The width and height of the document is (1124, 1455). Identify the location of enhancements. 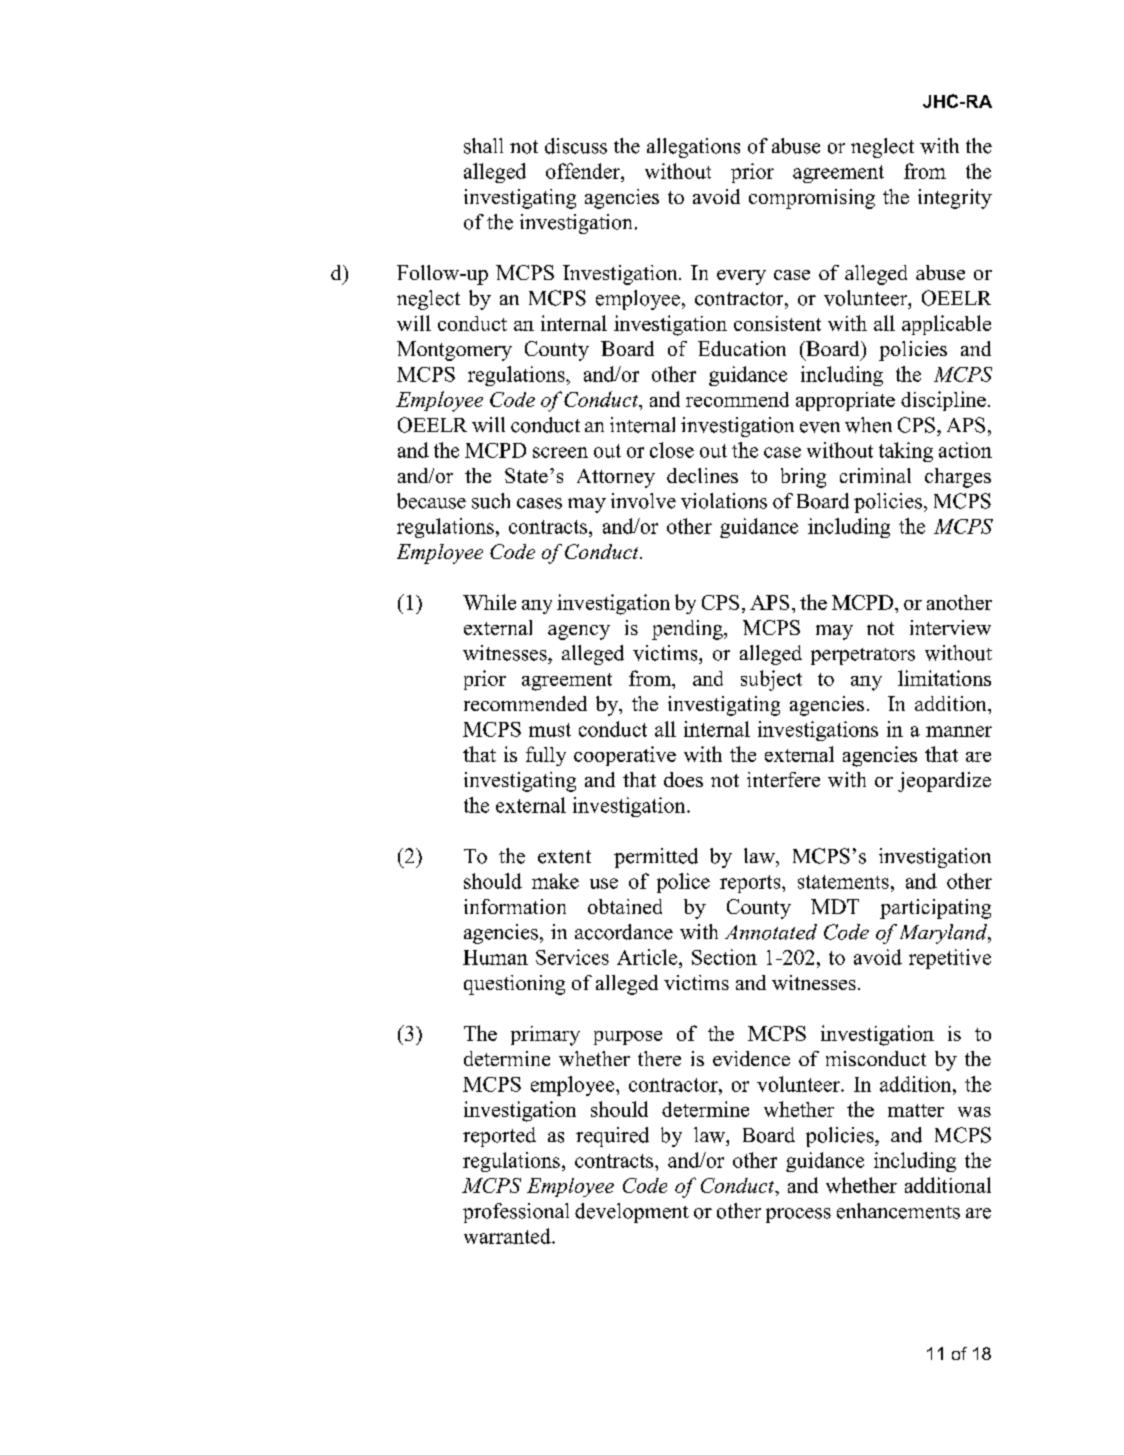
(898, 1211).
